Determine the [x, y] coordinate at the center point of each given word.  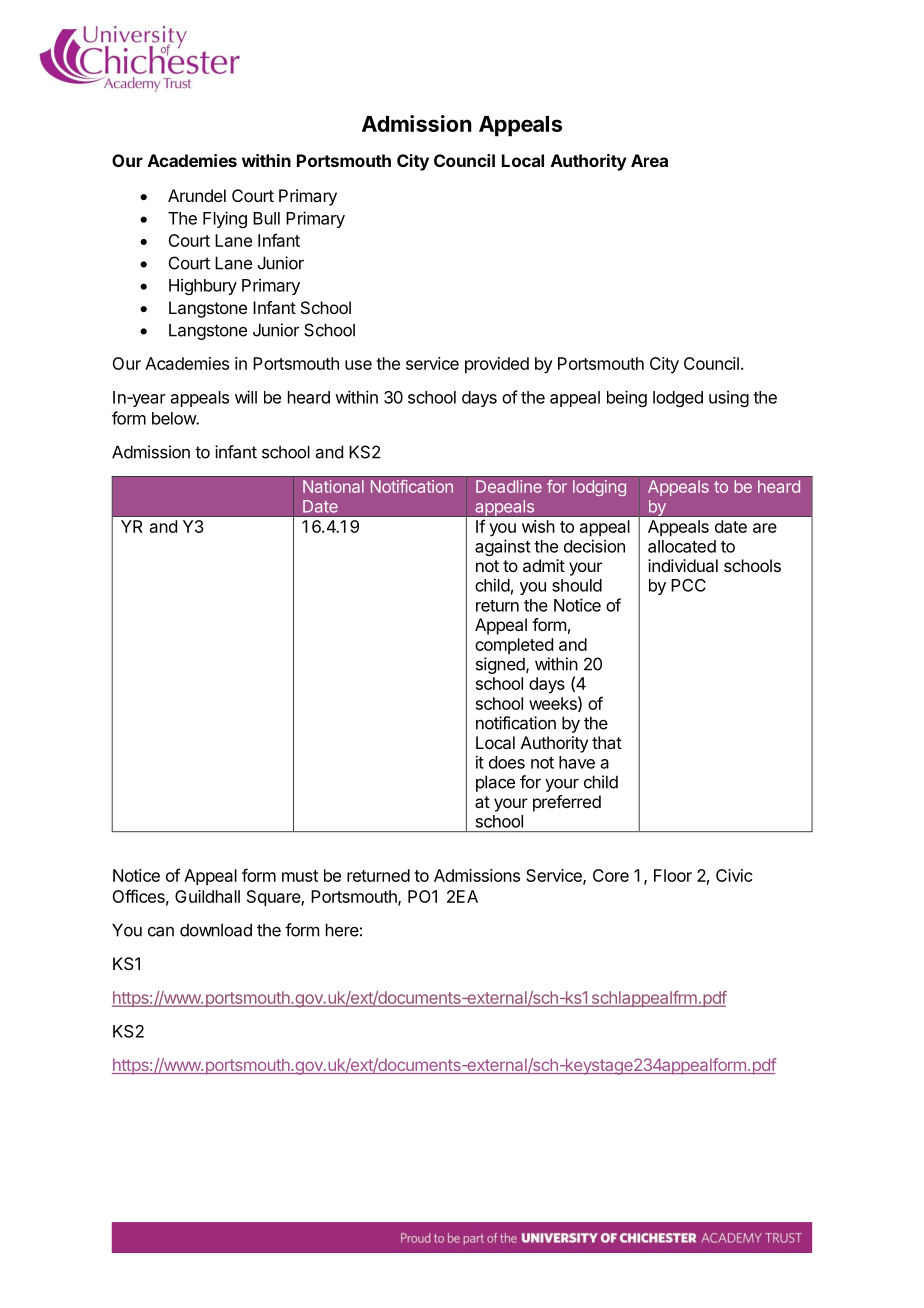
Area [649, 160]
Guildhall [207, 896]
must [300, 876]
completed [514, 646]
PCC [688, 585]
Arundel [197, 195]
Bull [266, 218]
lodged [678, 399]
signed [501, 665]
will [246, 397]
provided [497, 365]
